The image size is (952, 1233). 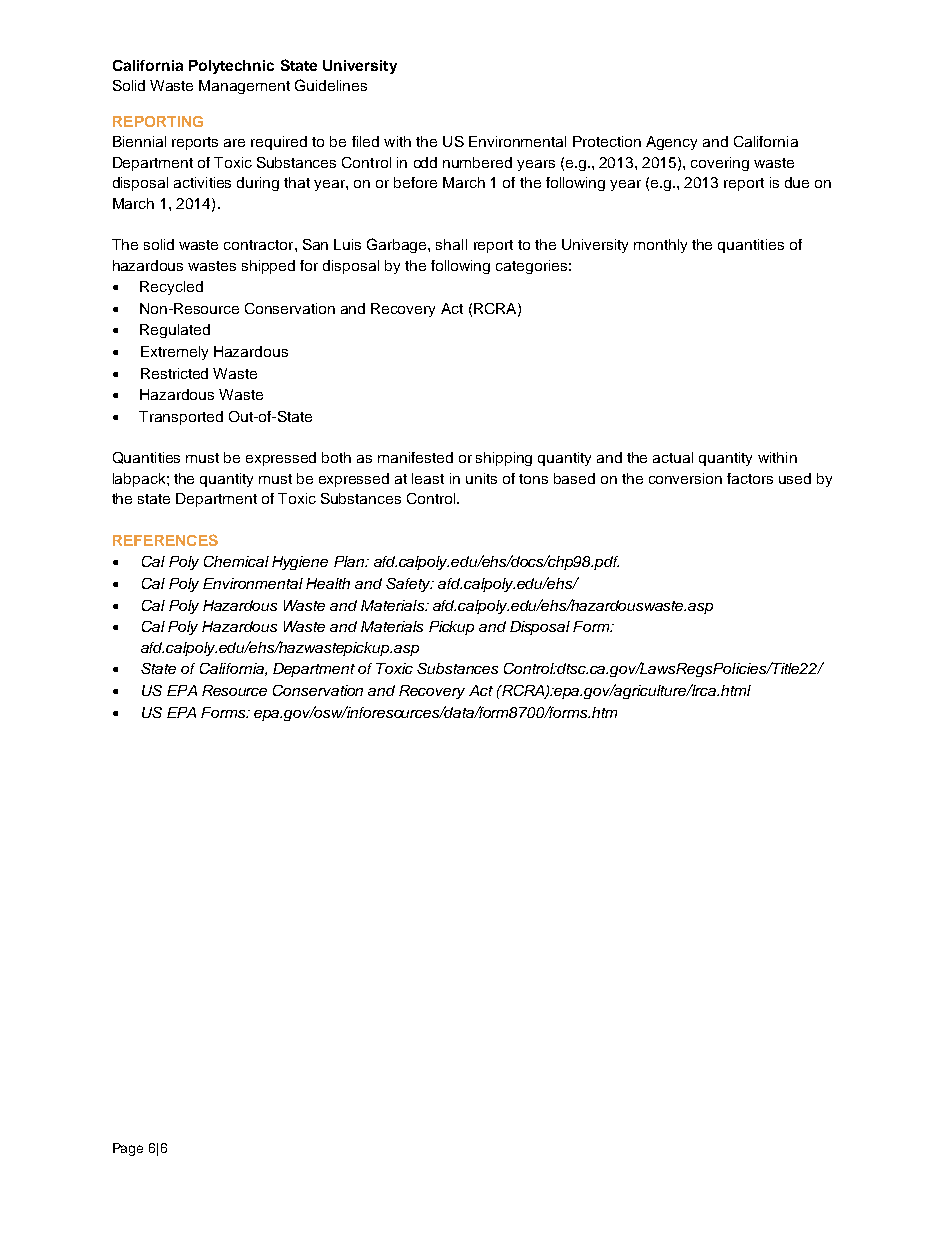 What do you see at coordinates (234, 143) in the screenshot?
I see `are` at bounding box center [234, 143].
